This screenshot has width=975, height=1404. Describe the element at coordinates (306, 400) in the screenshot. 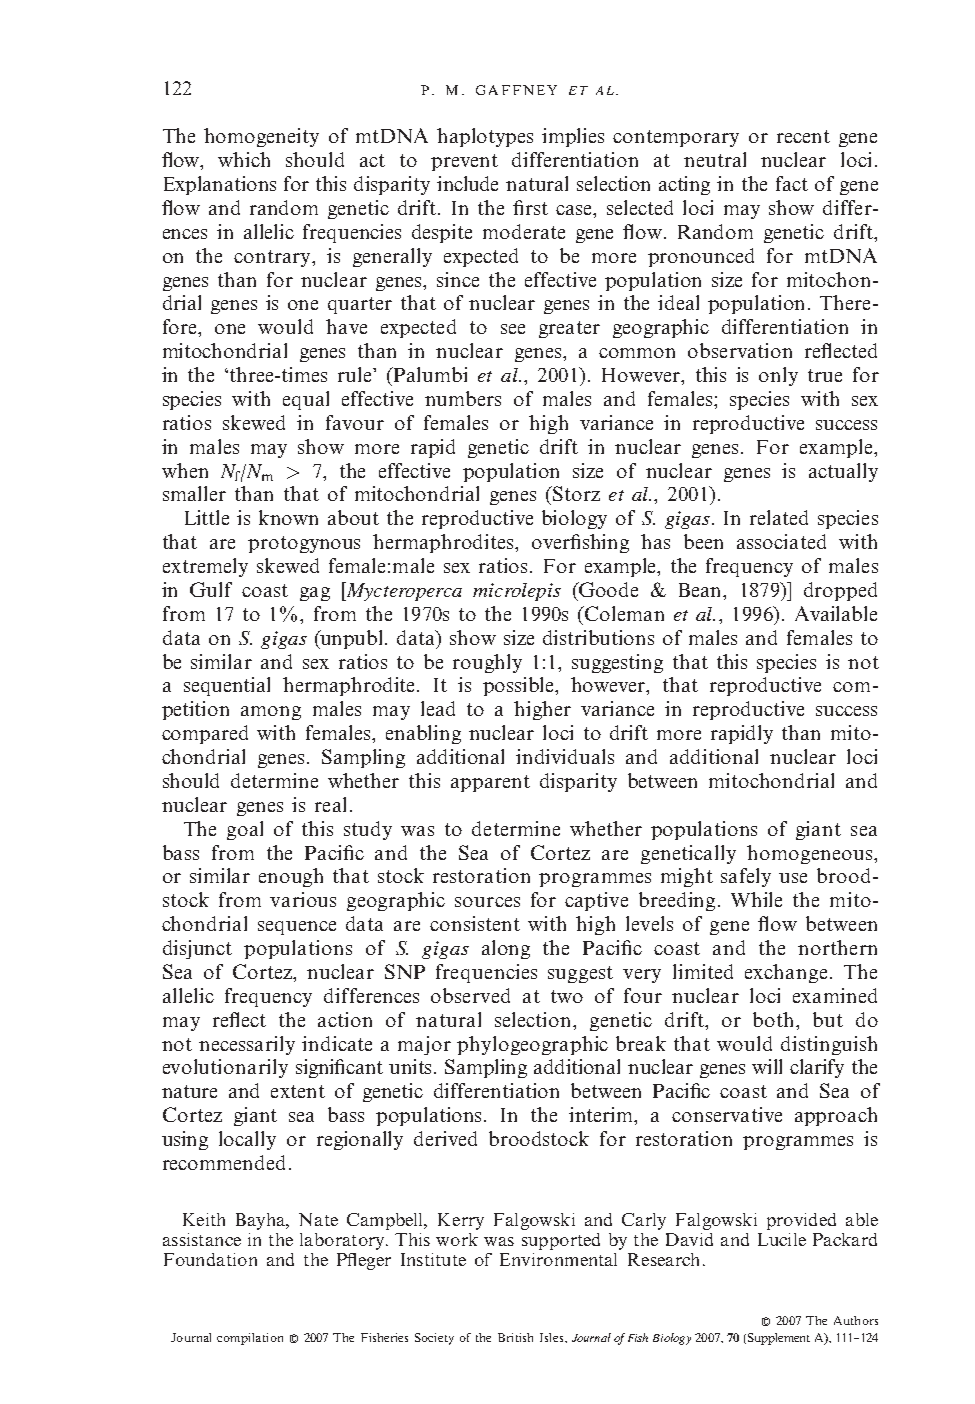

I see `equal` at that location.
